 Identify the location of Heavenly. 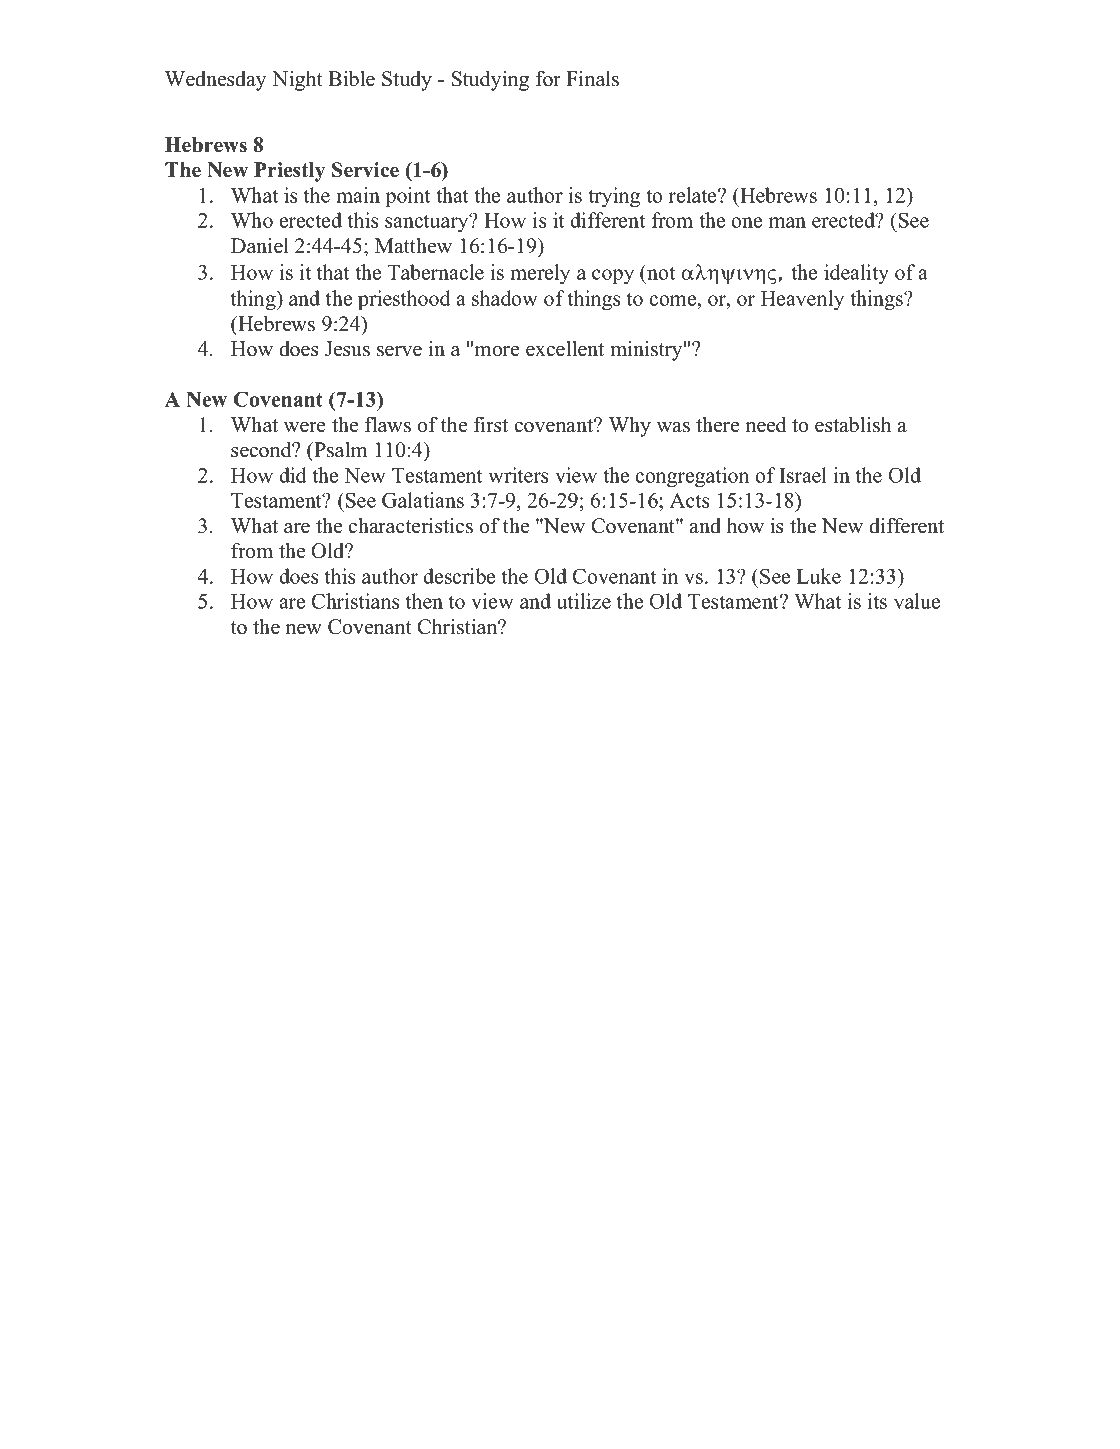
(802, 300).
